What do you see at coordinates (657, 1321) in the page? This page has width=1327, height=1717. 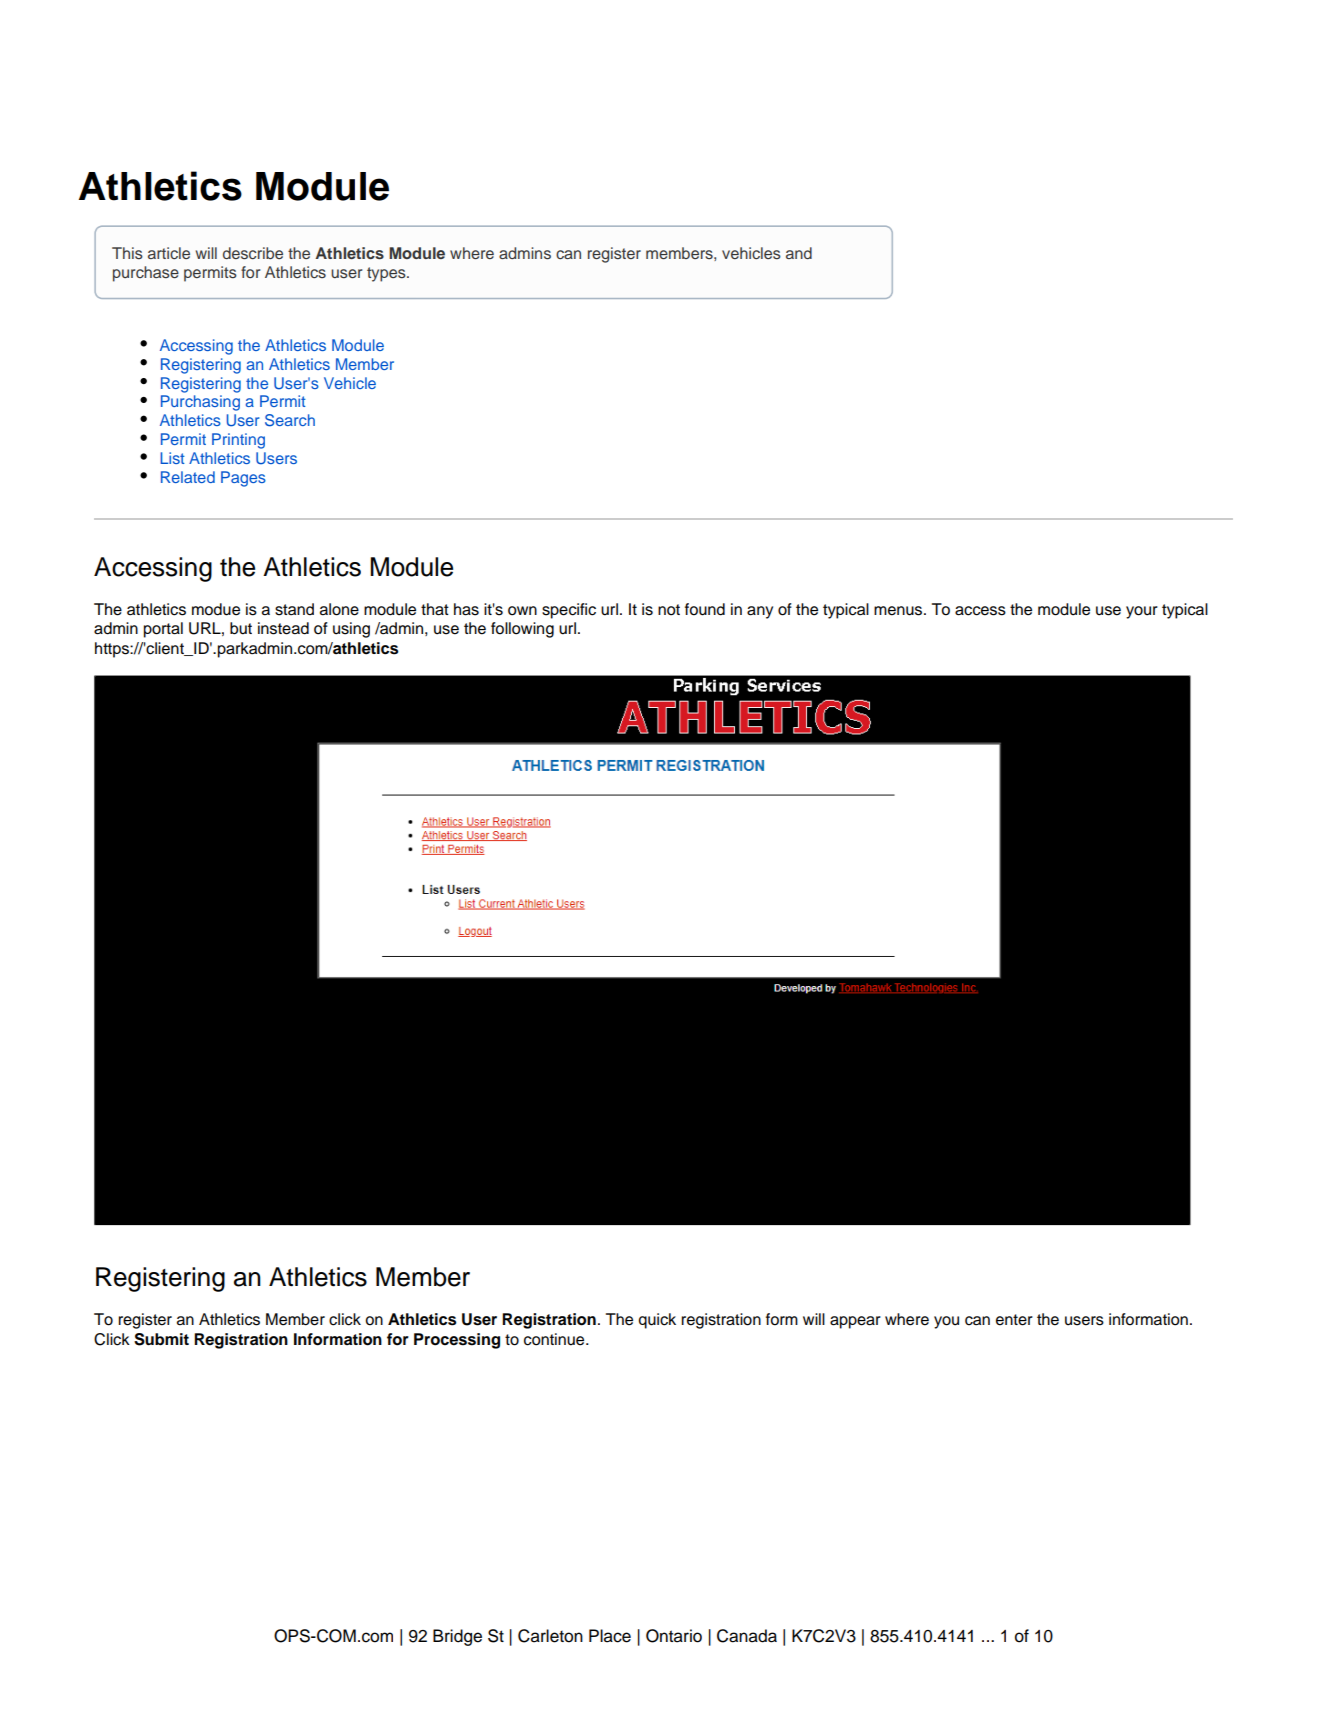 I see `quick` at bounding box center [657, 1321].
